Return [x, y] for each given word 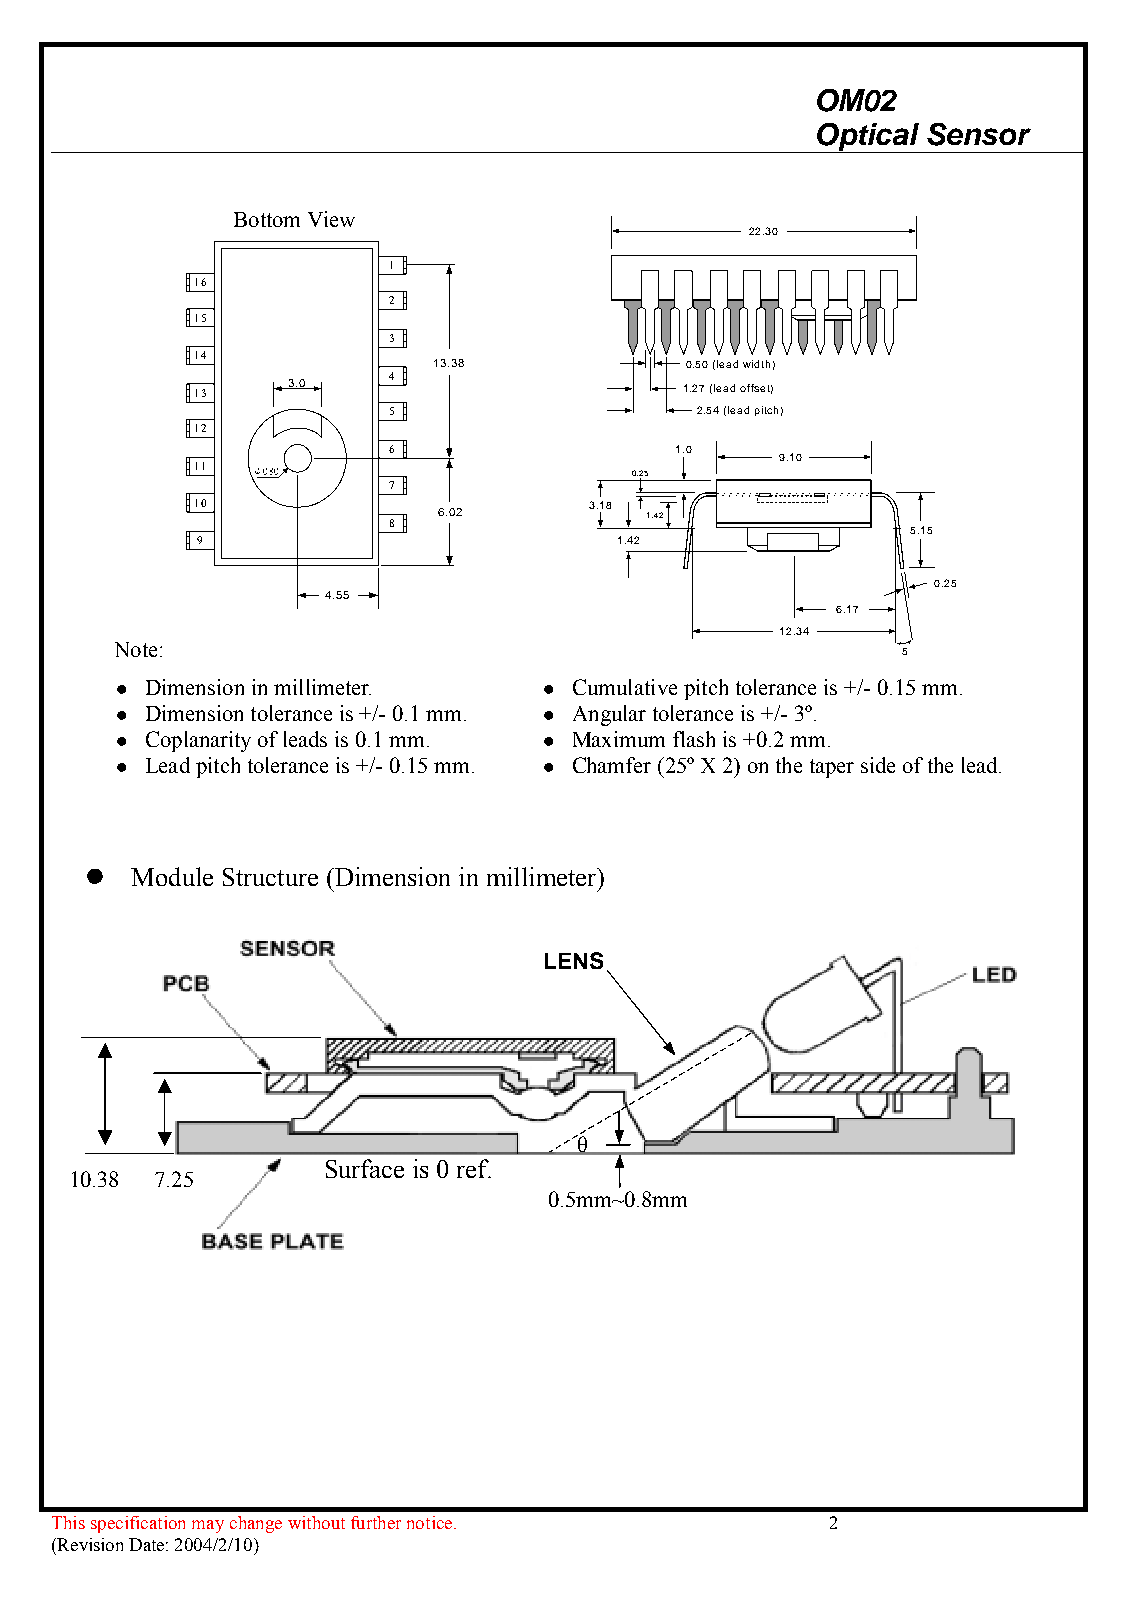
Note [136, 649]
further [376, 1522]
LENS [574, 960]
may [208, 1526]
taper [832, 768]
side [878, 765]
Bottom [267, 219]
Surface [365, 1168]
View [331, 219]
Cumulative [625, 687]
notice [431, 1522]
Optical [868, 138]
